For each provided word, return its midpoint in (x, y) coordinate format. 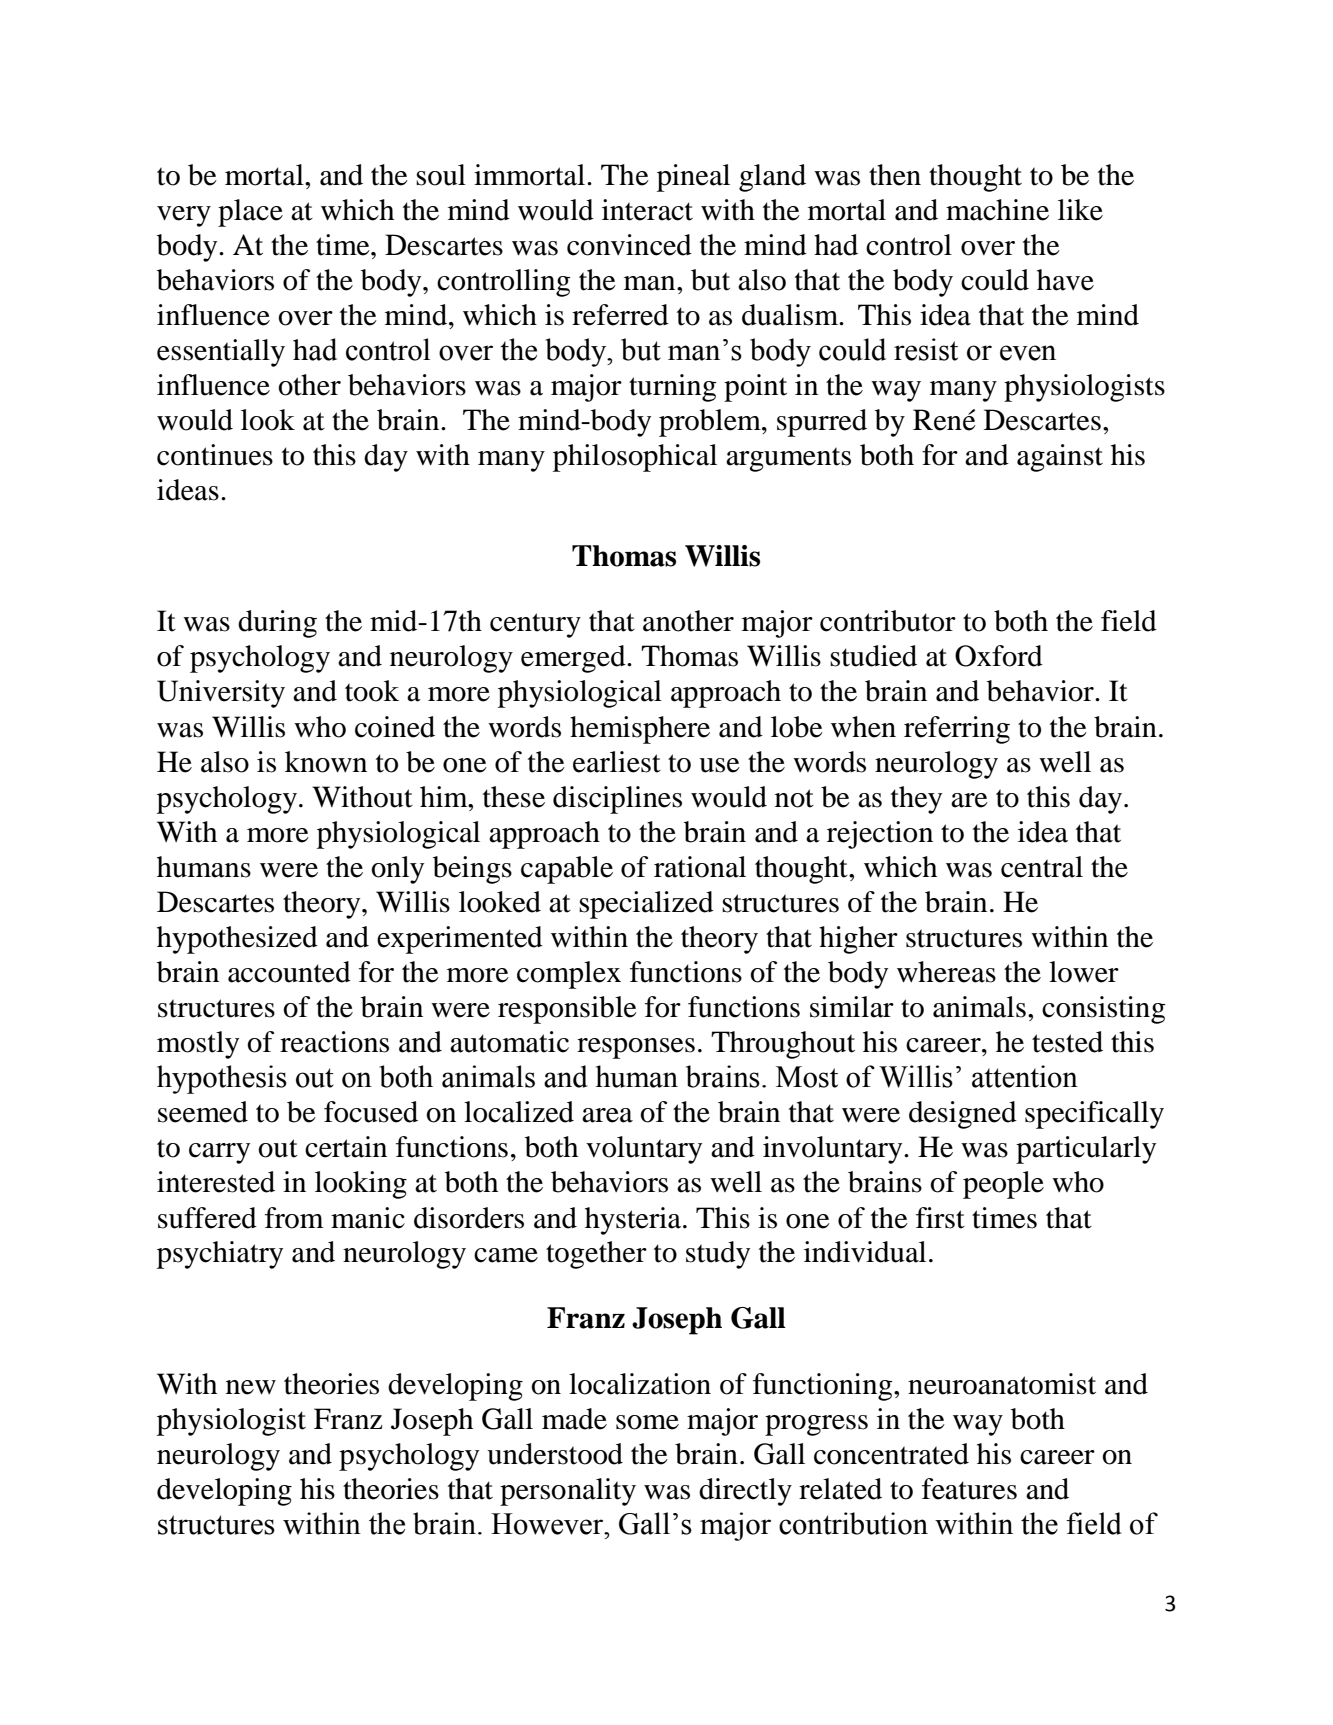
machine (997, 210)
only (397, 870)
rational (700, 867)
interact (647, 210)
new (251, 1387)
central (1042, 867)
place (250, 213)
